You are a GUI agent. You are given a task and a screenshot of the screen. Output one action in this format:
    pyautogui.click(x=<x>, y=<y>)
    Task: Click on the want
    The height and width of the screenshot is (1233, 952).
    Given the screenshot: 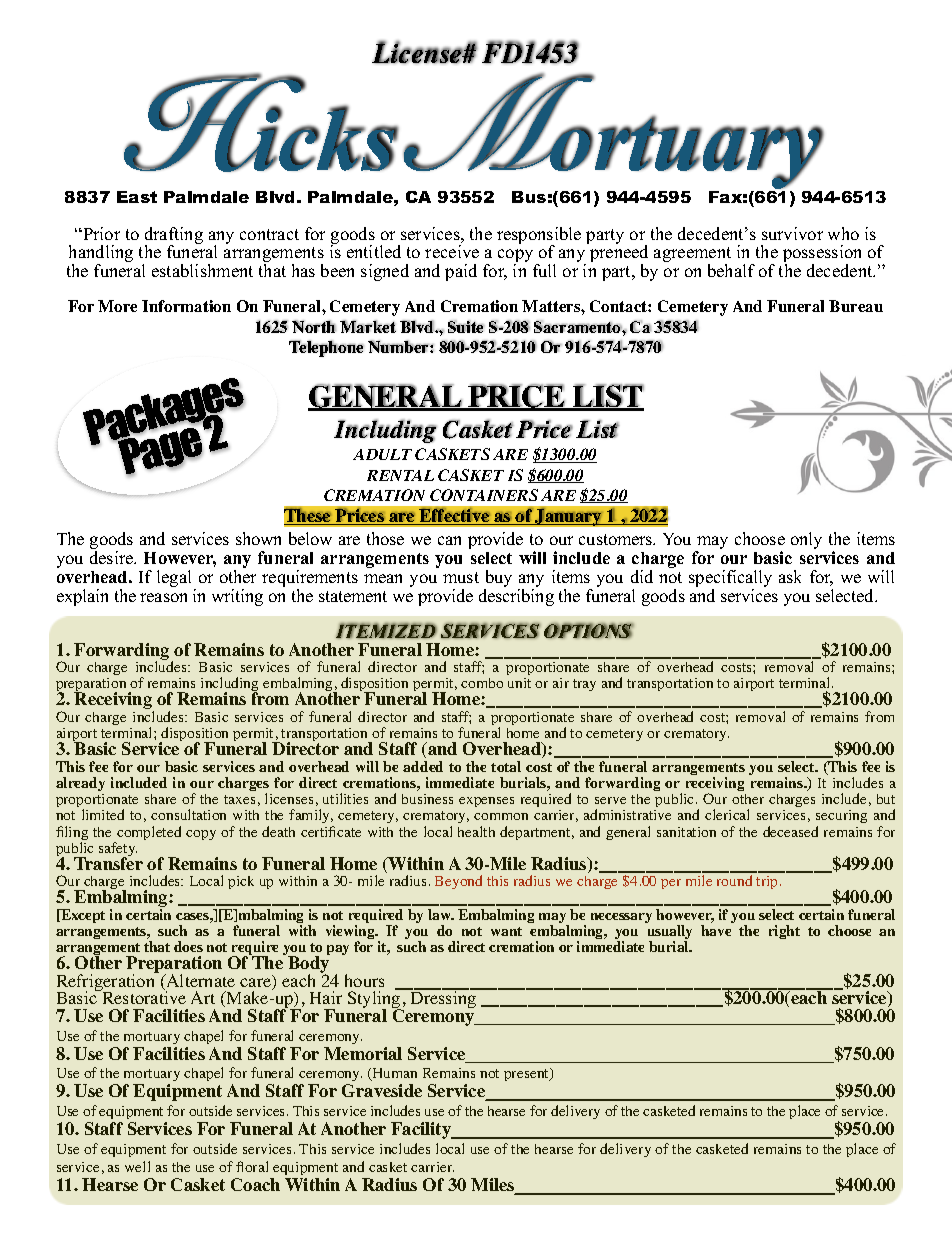 What is the action you would take?
    pyautogui.click(x=506, y=931)
